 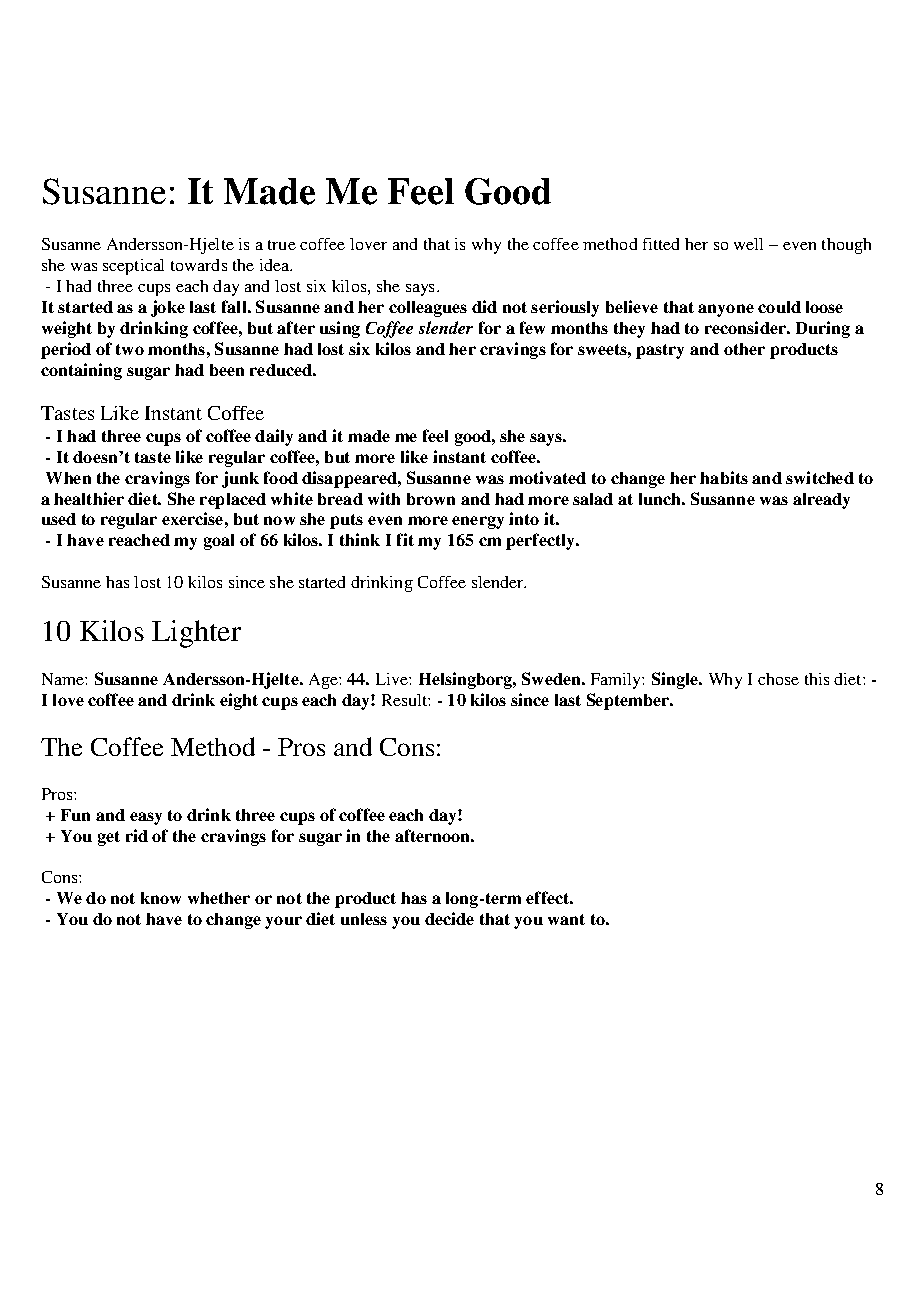 What do you see at coordinates (484, 306) in the screenshot?
I see `did` at bounding box center [484, 306].
